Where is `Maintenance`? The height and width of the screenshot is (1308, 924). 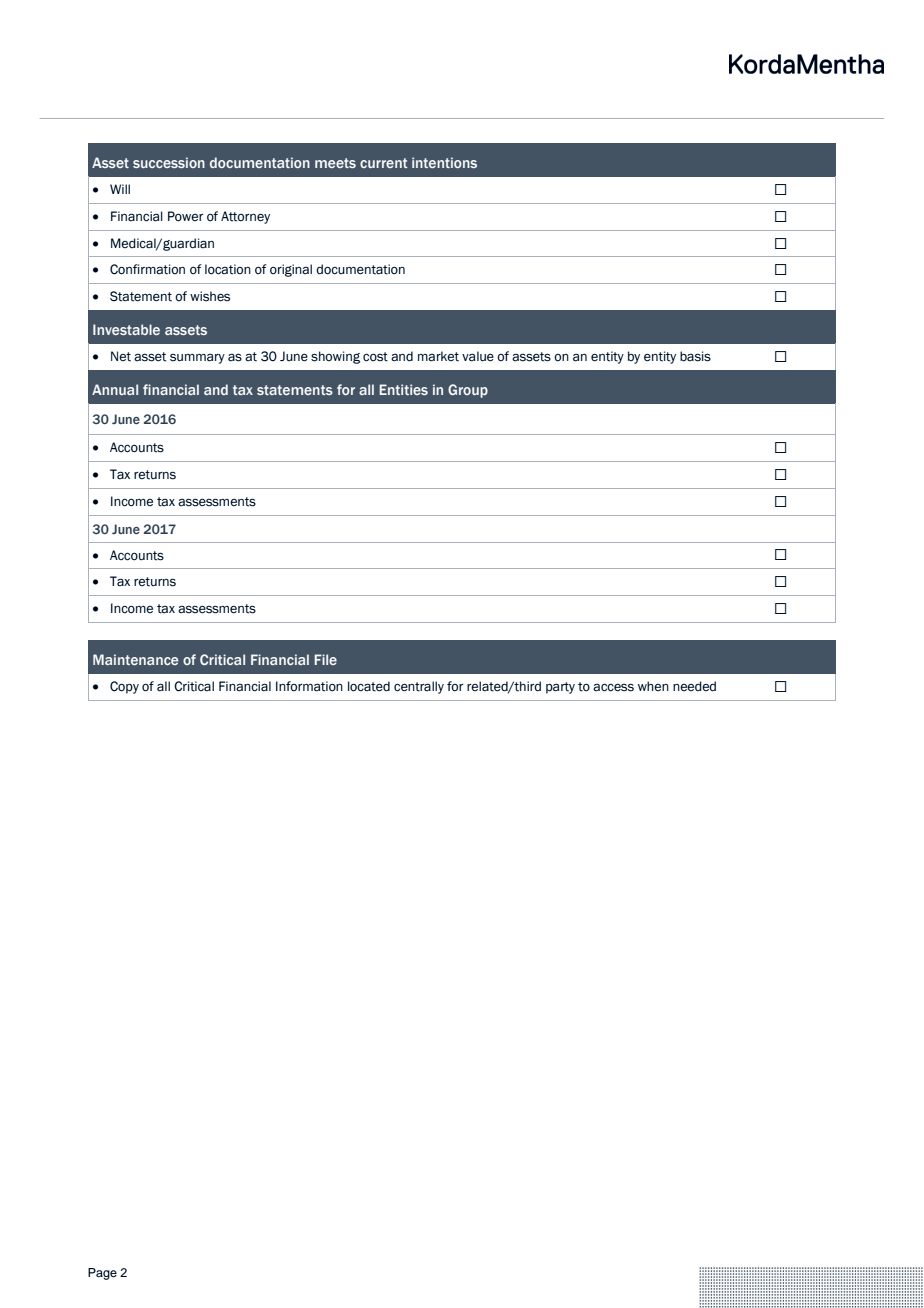
Maintenance is located at coordinates (135, 659).
